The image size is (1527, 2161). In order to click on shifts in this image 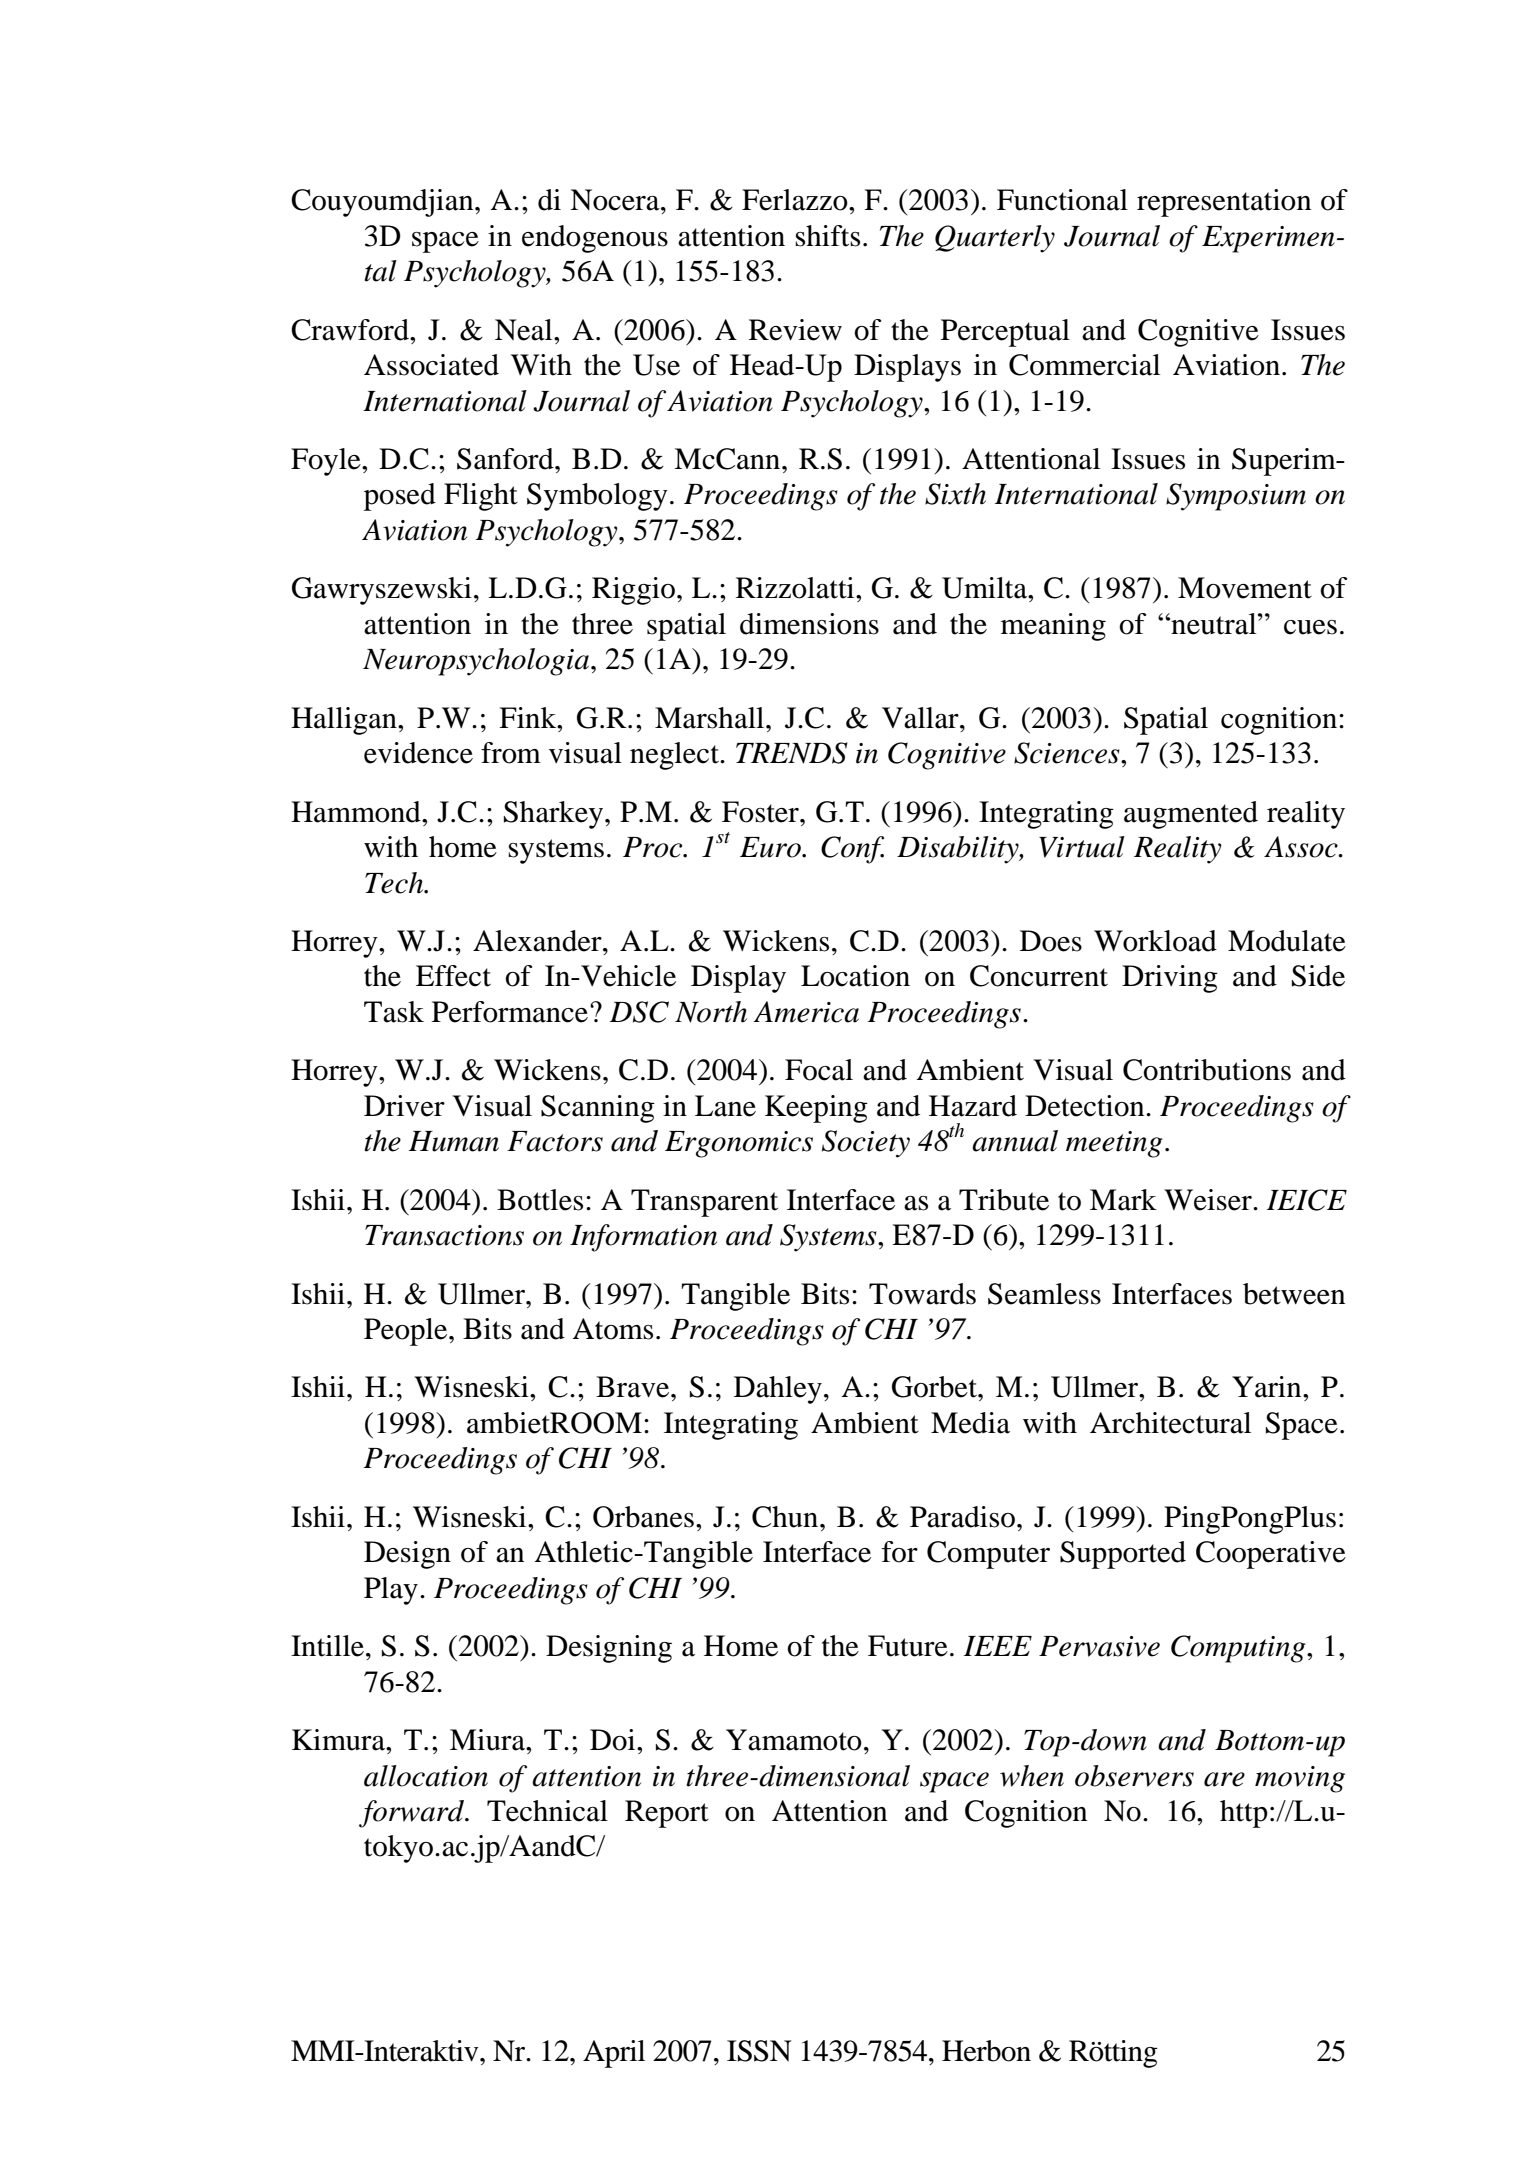, I will do `click(827, 236)`.
